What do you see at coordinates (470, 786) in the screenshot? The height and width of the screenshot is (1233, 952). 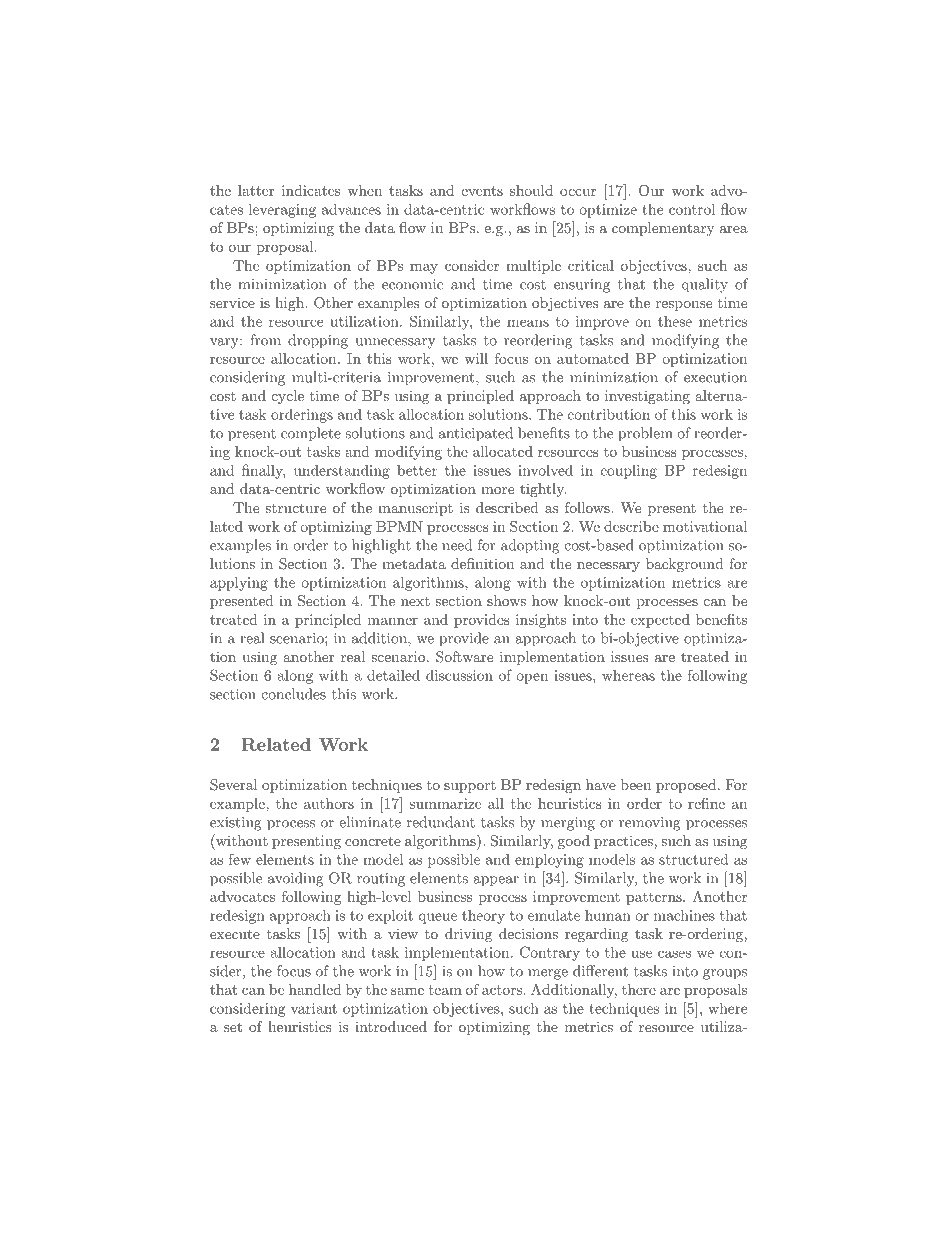 I see `support` at bounding box center [470, 786].
